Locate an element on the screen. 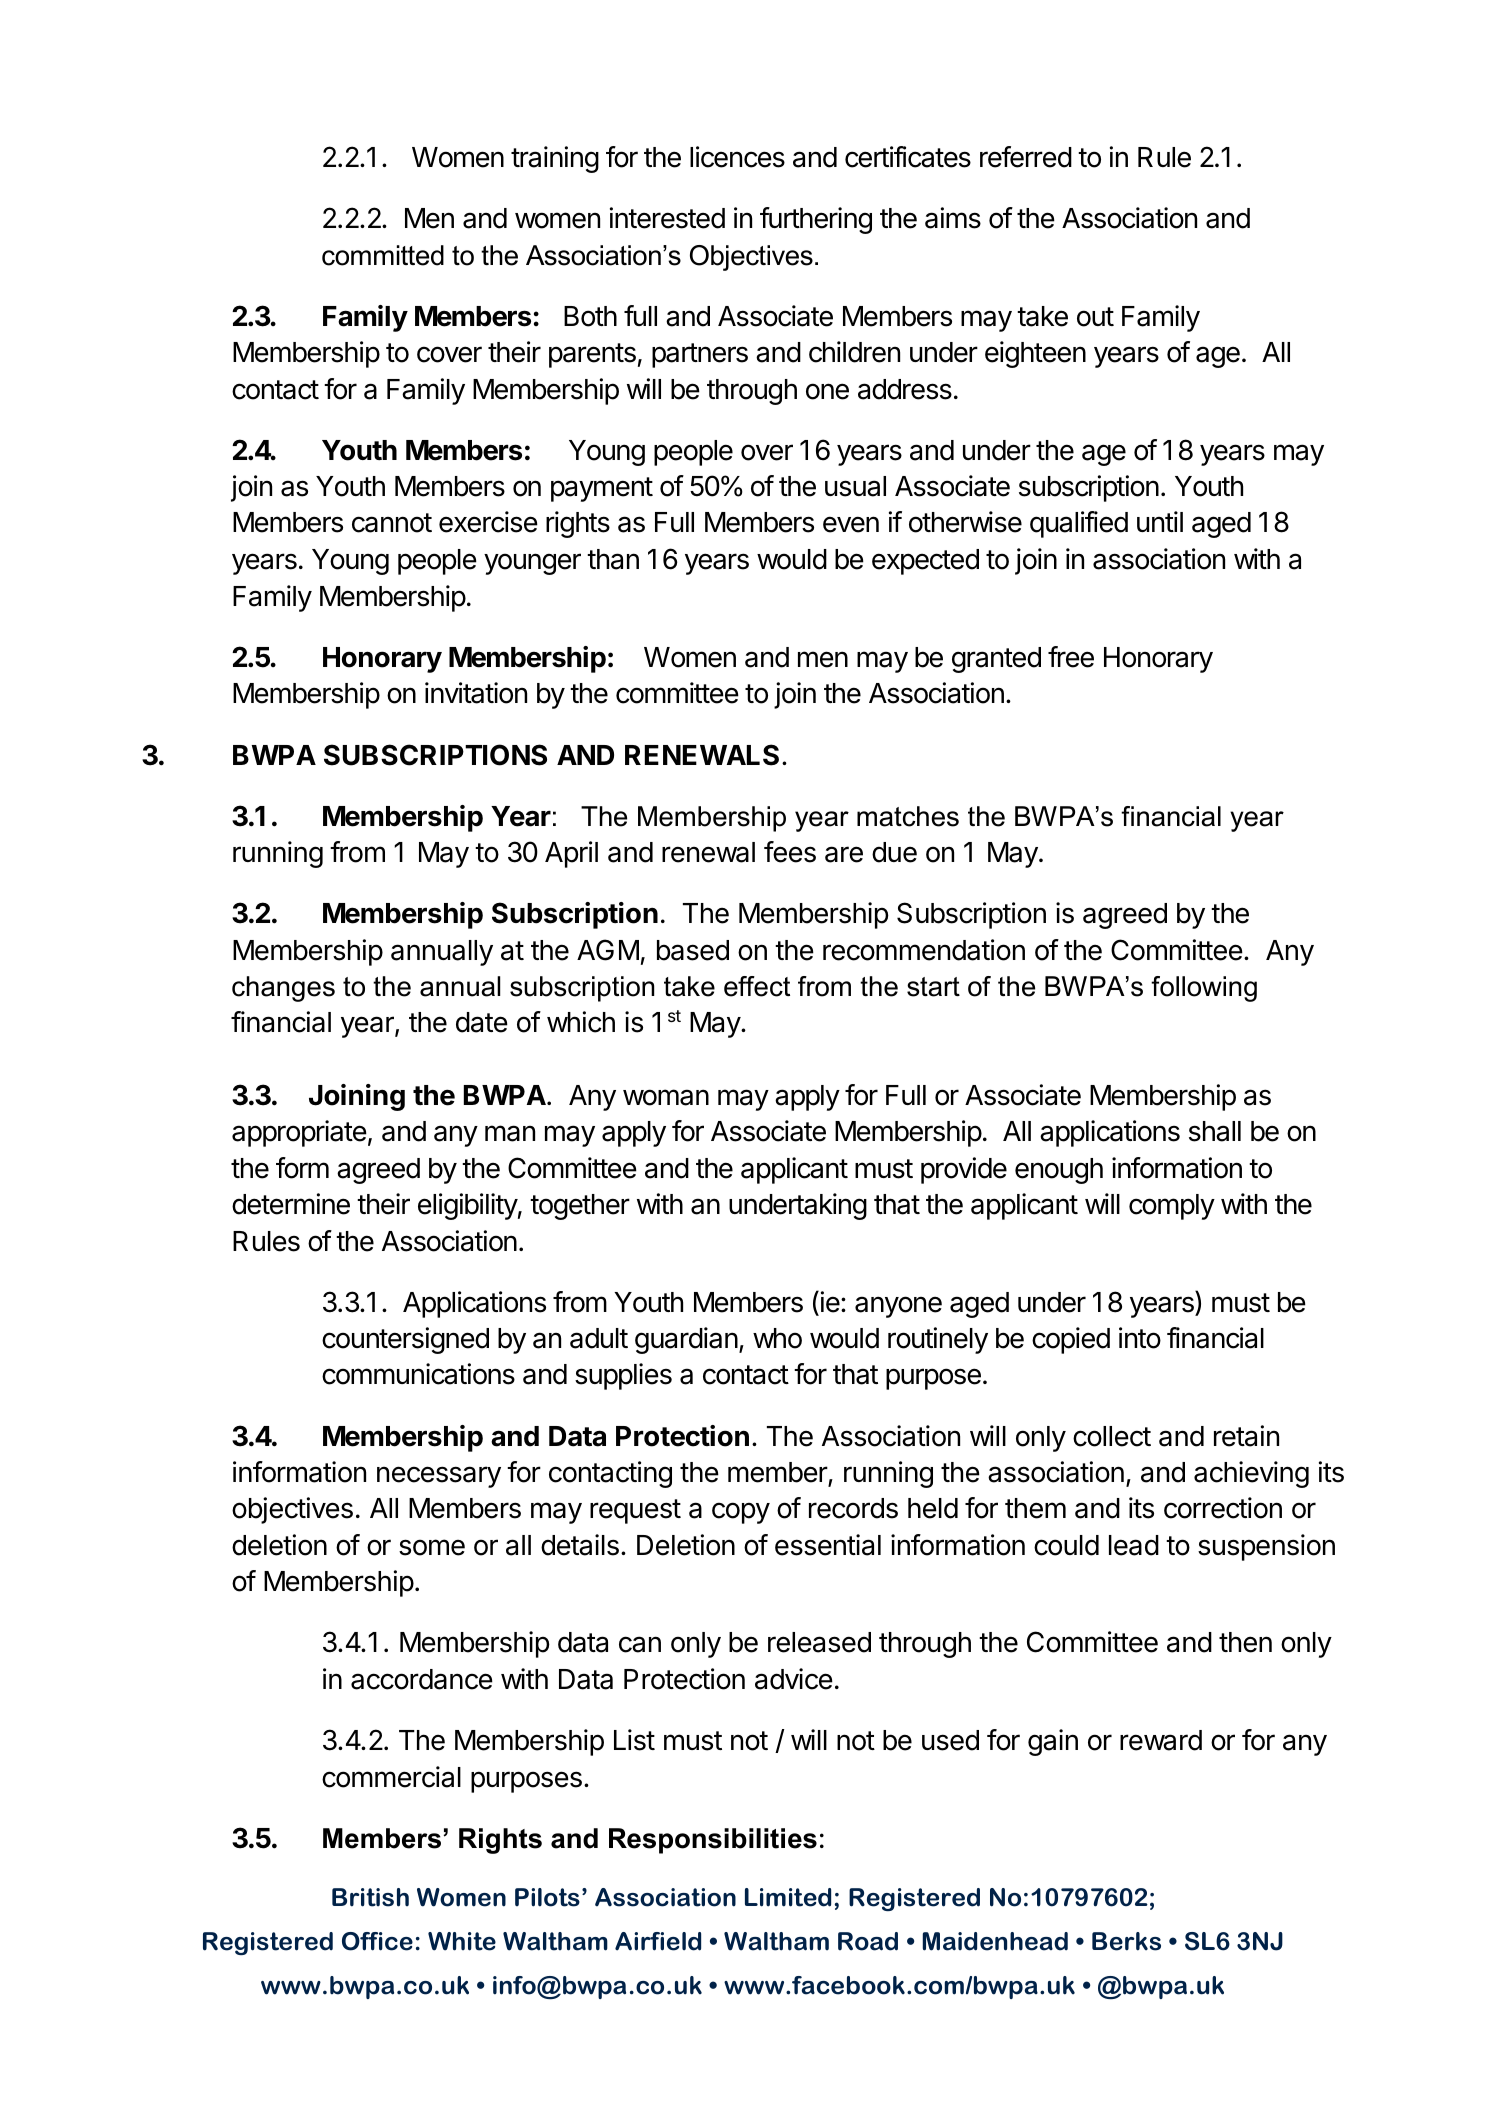  invitation is located at coordinates (476, 693).
